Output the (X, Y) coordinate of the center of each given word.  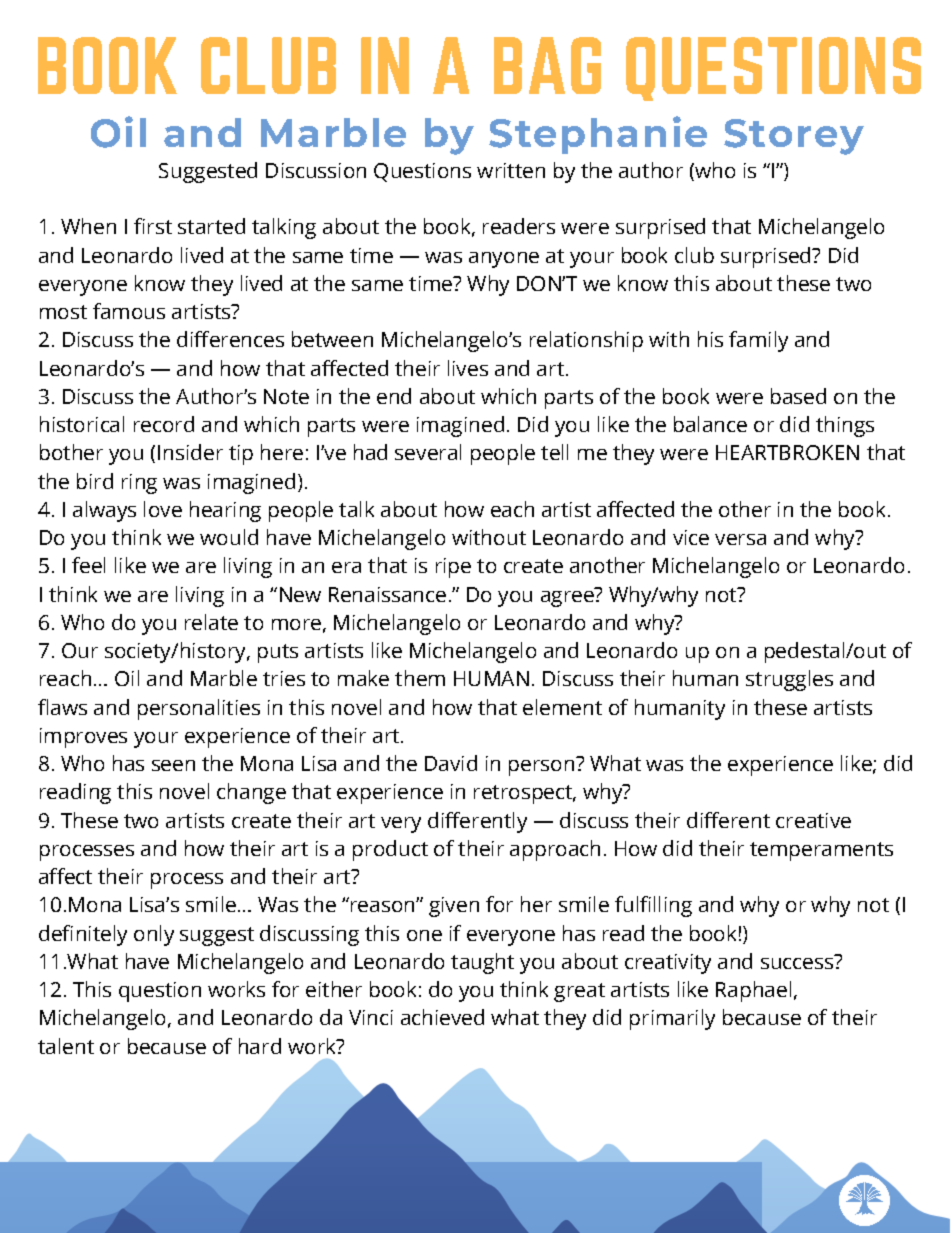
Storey (794, 137)
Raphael (753, 991)
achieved (442, 1017)
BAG (547, 65)
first (153, 226)
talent (66, 1046)
